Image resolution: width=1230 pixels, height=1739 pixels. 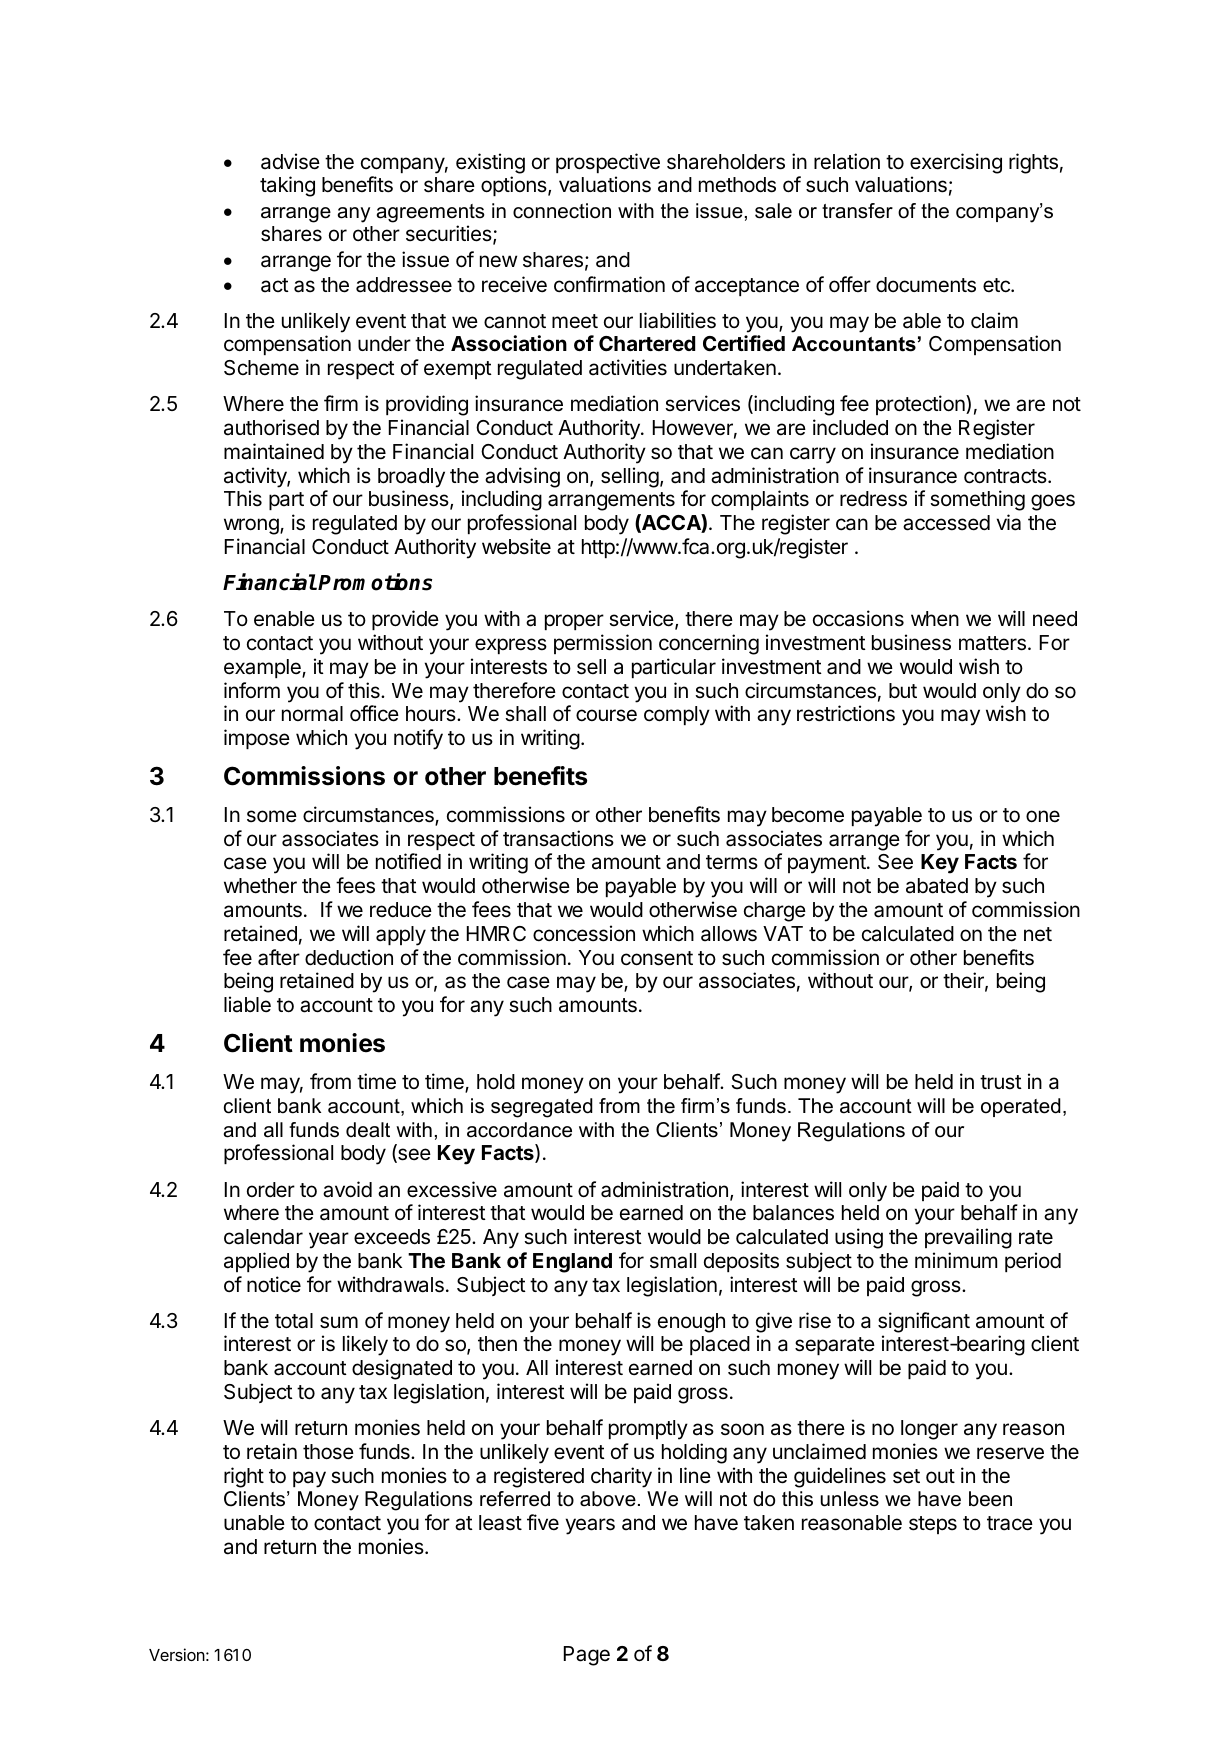 What do you see at coordinates (933, 1525) in the screenshot?
I see `steps` at bounding box center [933, 1525].
